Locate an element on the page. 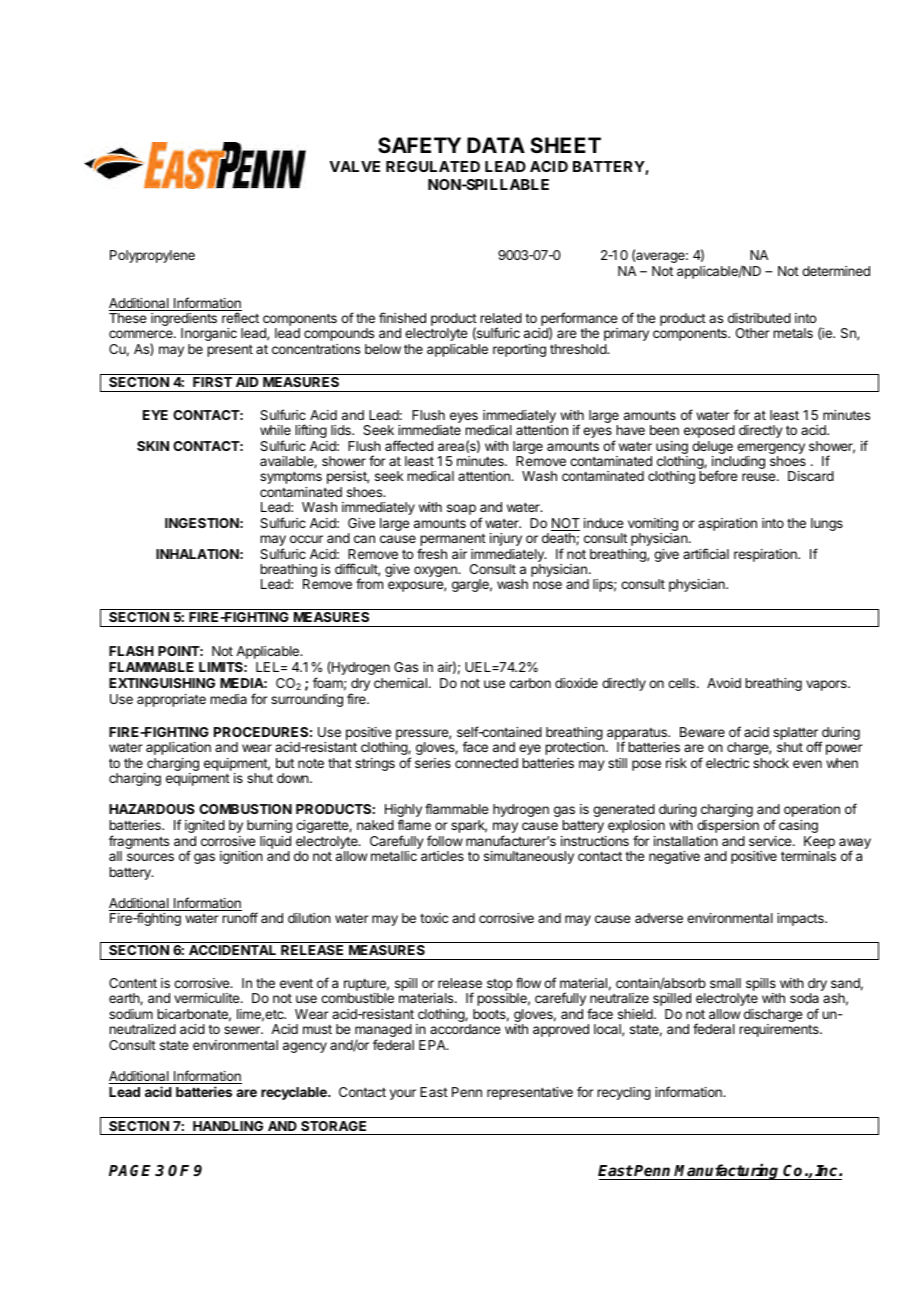 The width and height of the image is (924, 1308). DATA is located at coordinates (496, 145).
